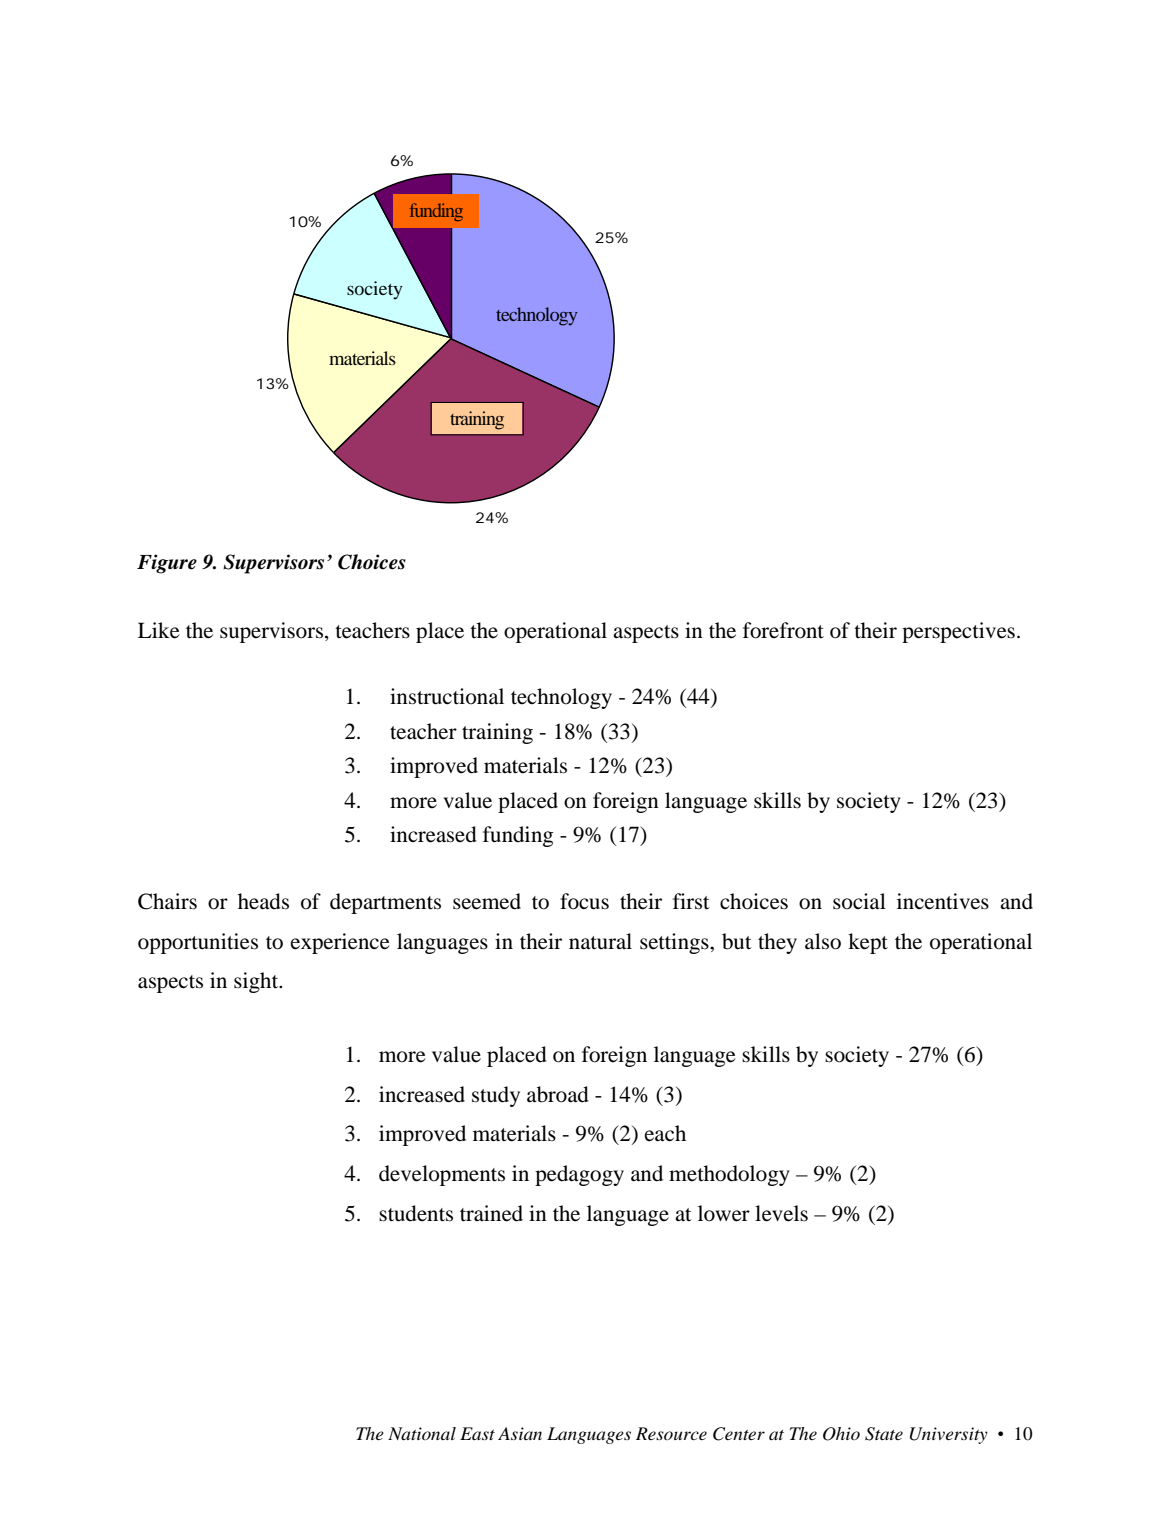 The image size is (1170, 1514). Describe the element at coordinates (841, 1434) in the screenshot. I see `Ohio` at that location.
